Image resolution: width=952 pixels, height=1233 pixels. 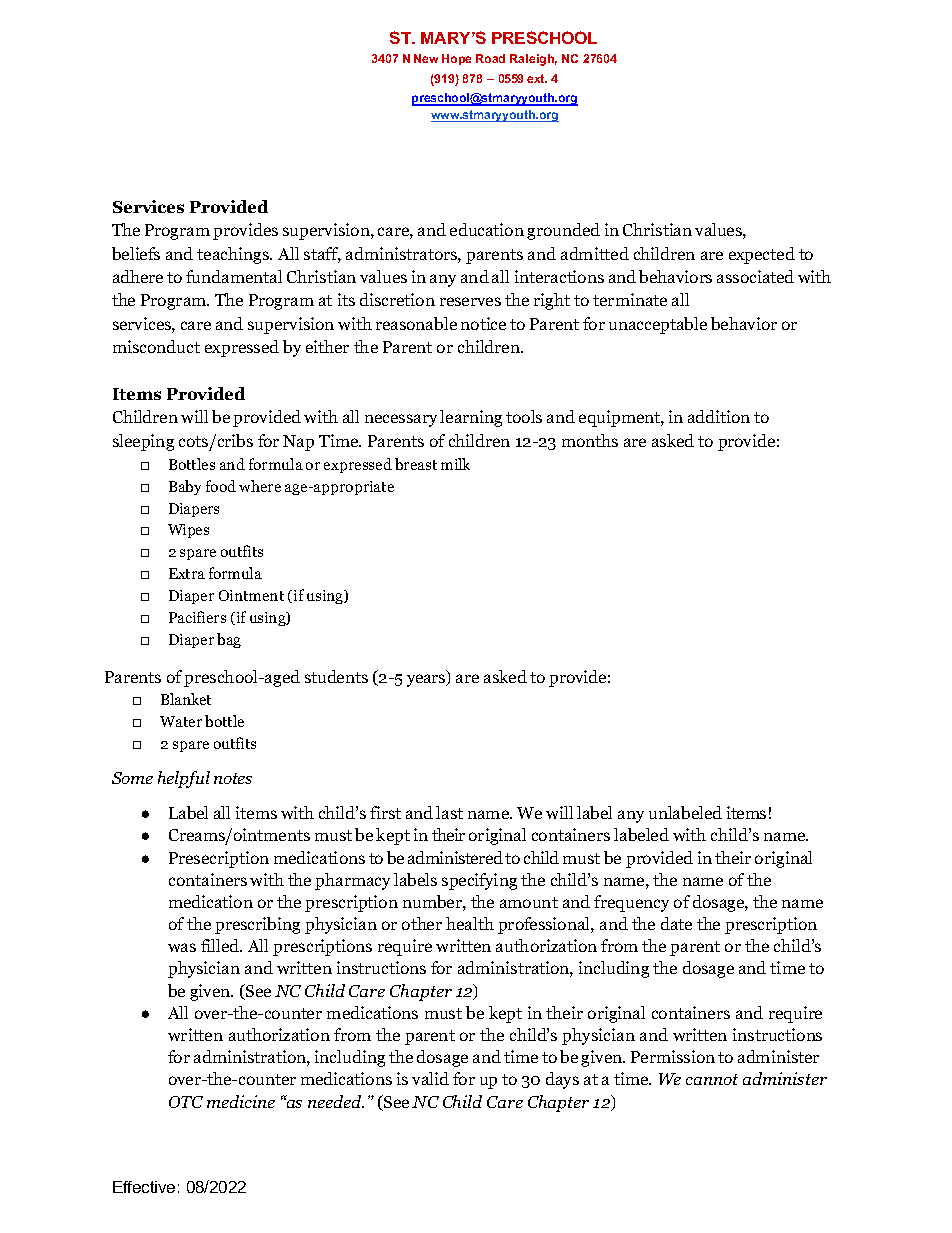 What do you see at coordinates (676, 923) in the document?
I see `date` at bounding box center [676, 923].
